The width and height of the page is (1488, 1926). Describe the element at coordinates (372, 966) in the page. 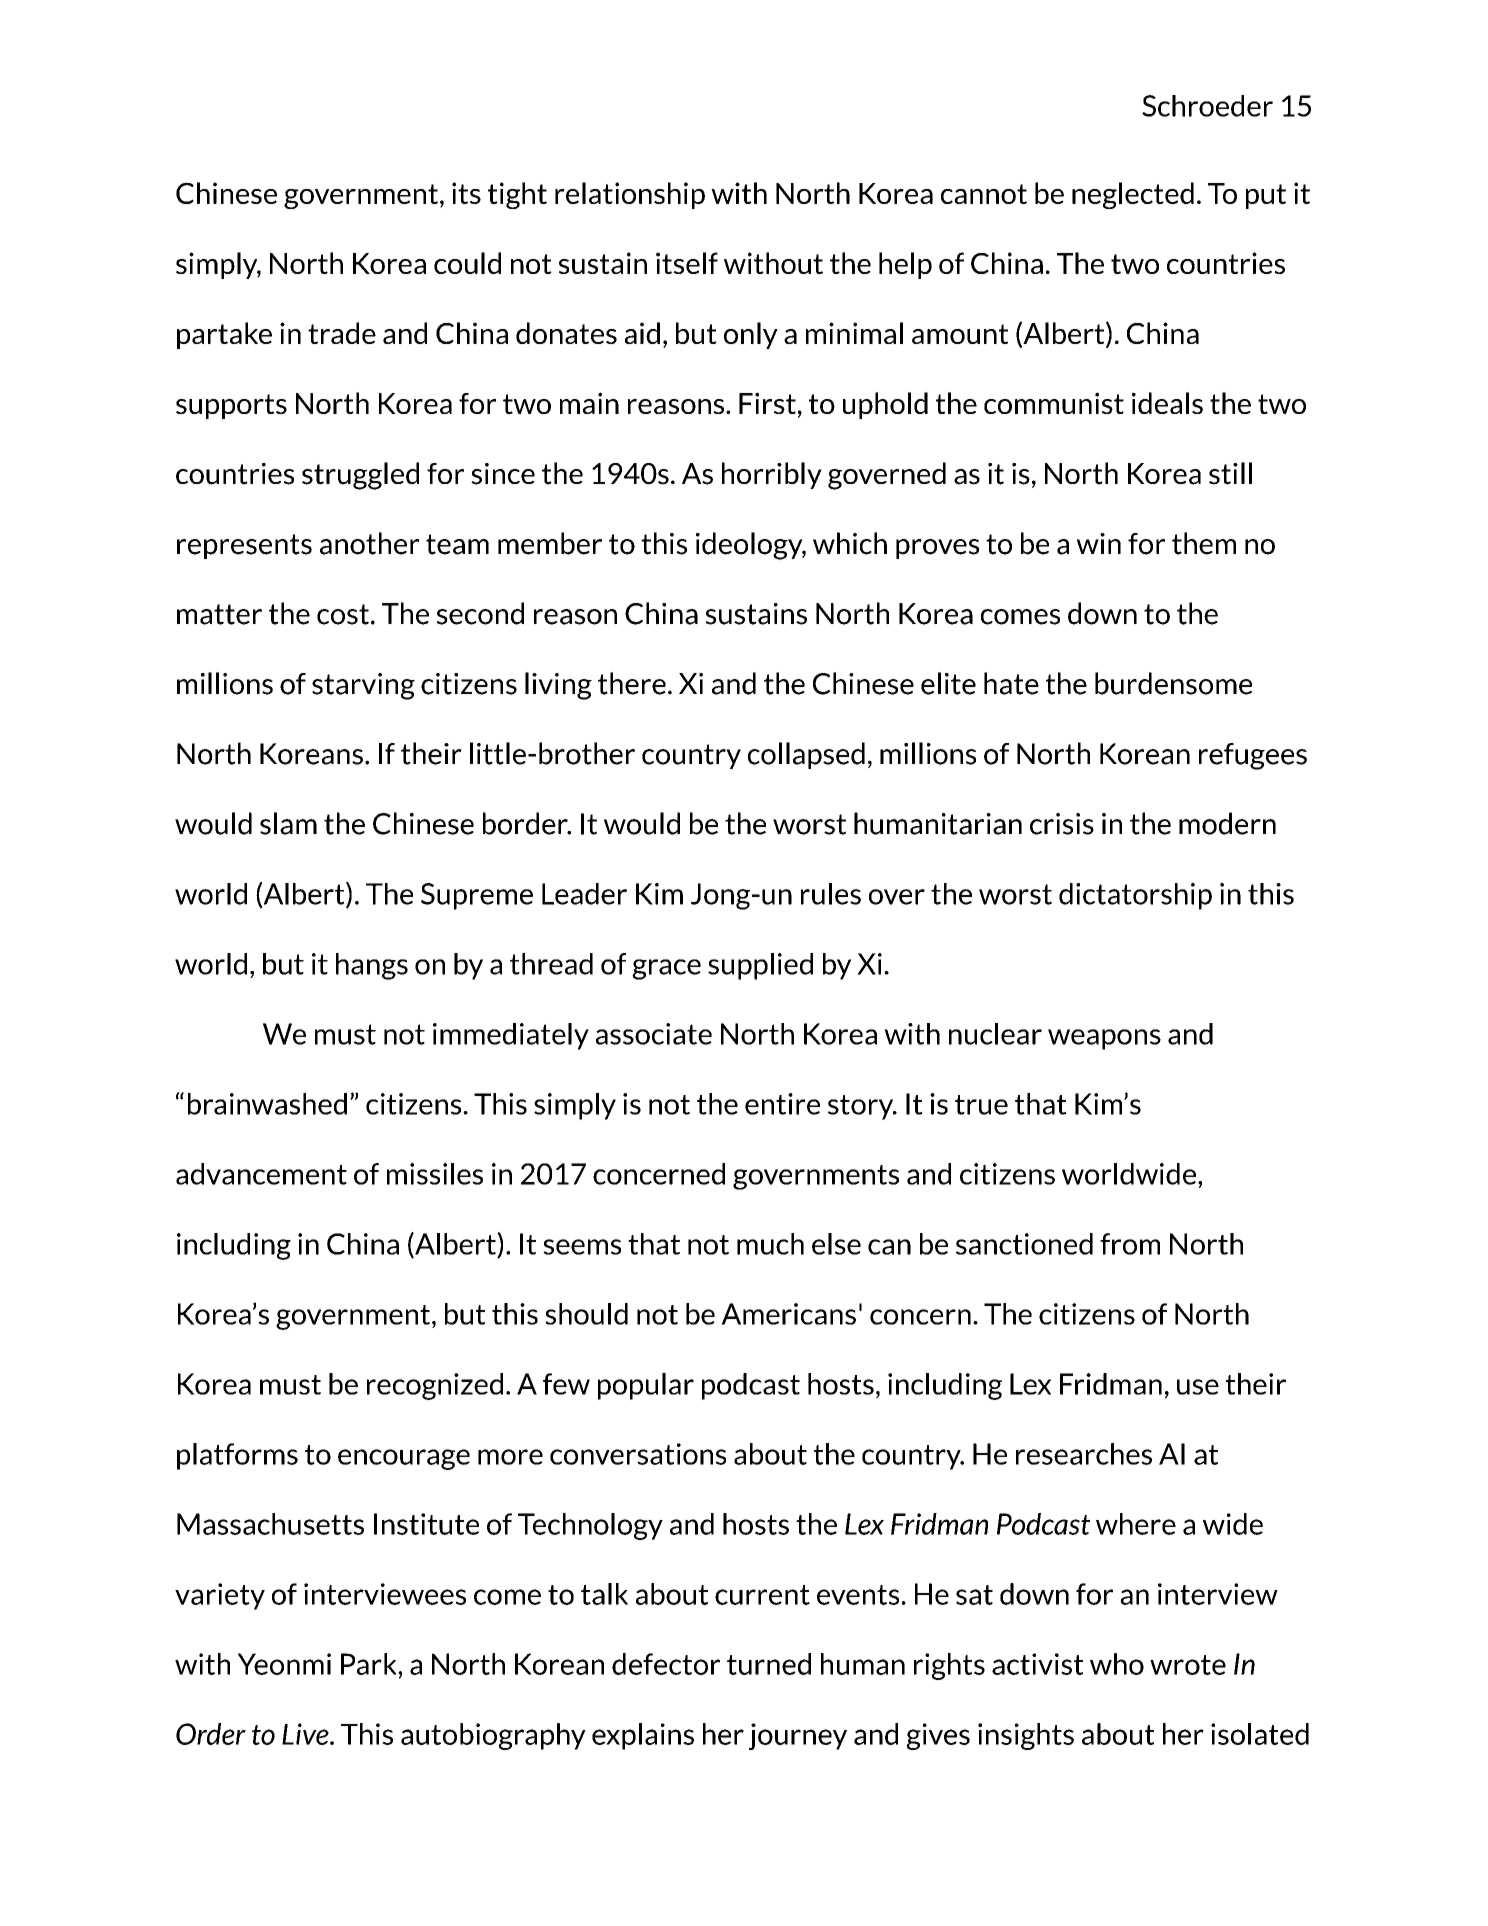

I see `hangs` at that location.
